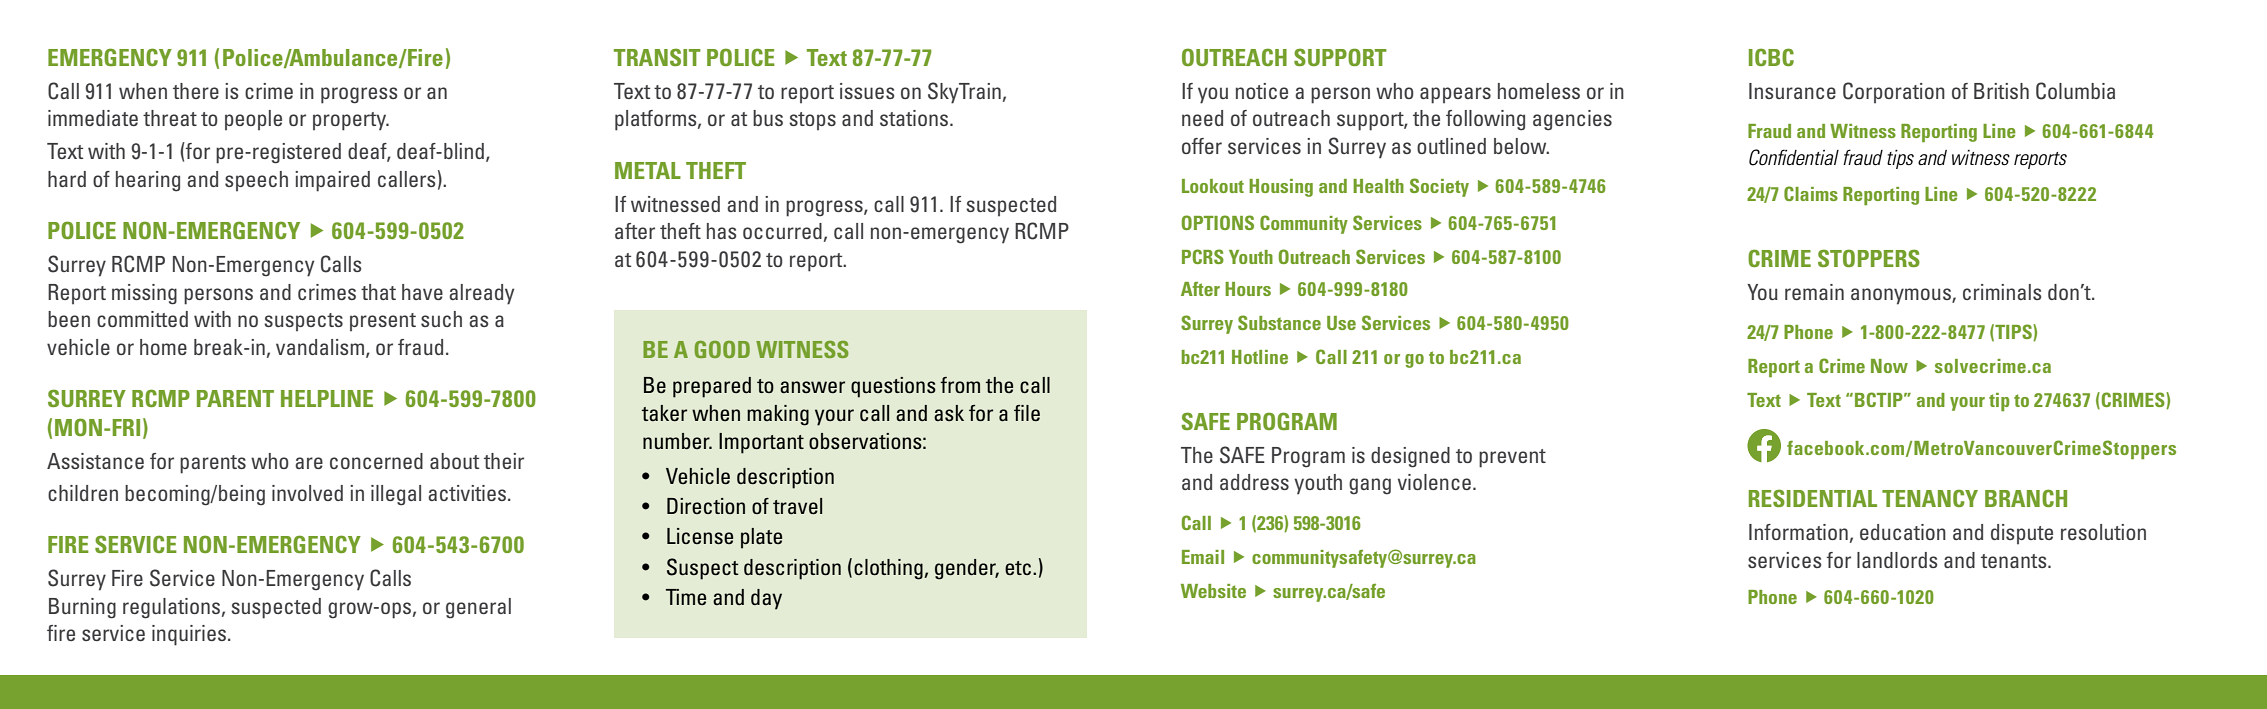 This screenshot has width=2267, height=709. Describe the element at coordinates (1279, 322) in the screenshot. I see `Substance` at that location.
